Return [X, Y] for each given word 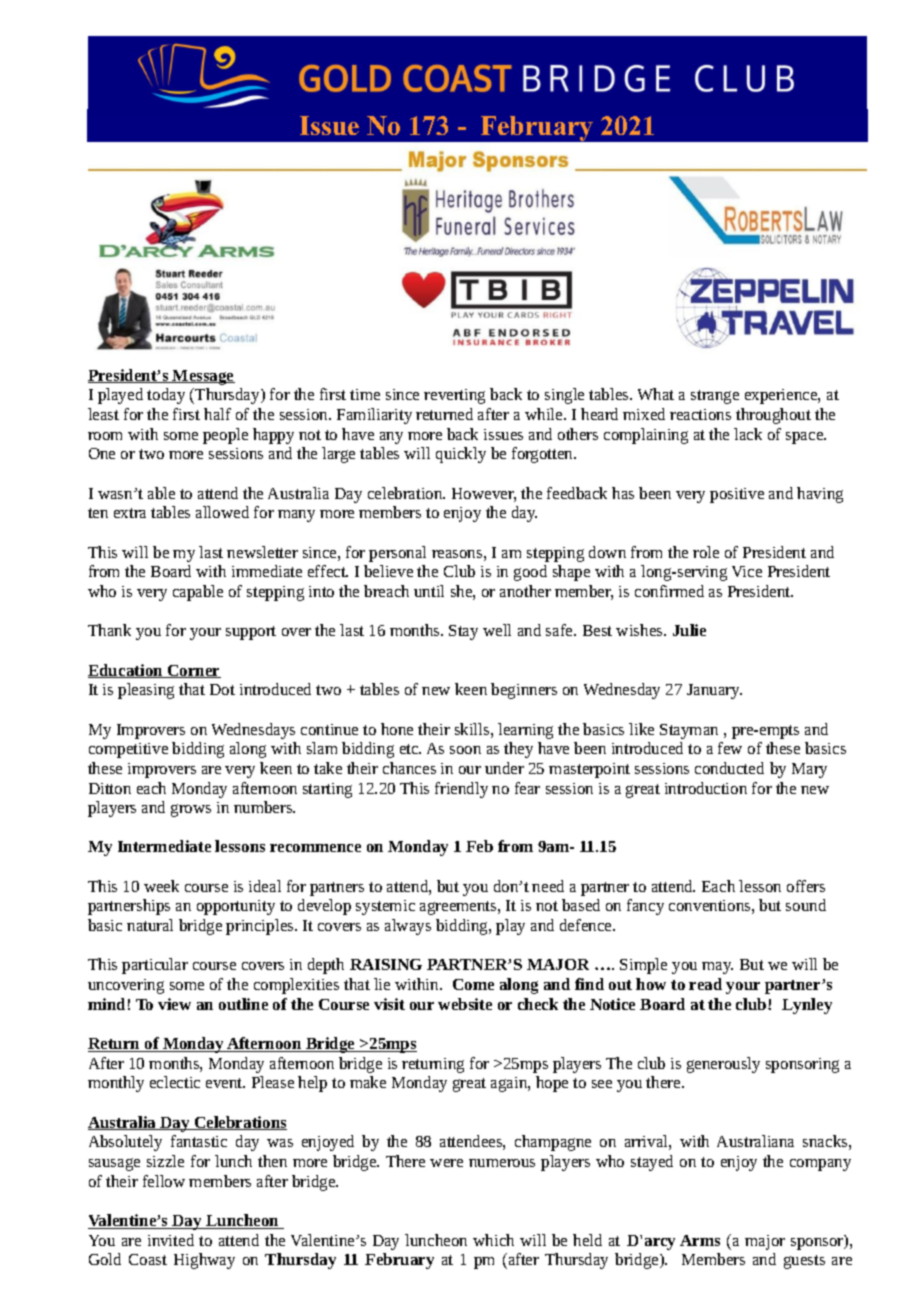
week [161, 886]
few [730, 748]
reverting [454, 396]
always [408, 927]
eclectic [175, 1082]
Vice [747, 571]
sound [806, 905]
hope [552, 1084]
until [429, 591]
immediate [267, 571]
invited [171, 1240]
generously [723, 1065]
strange [715, 397]
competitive [128, 750]
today [166, 396]
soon [465, 750]
